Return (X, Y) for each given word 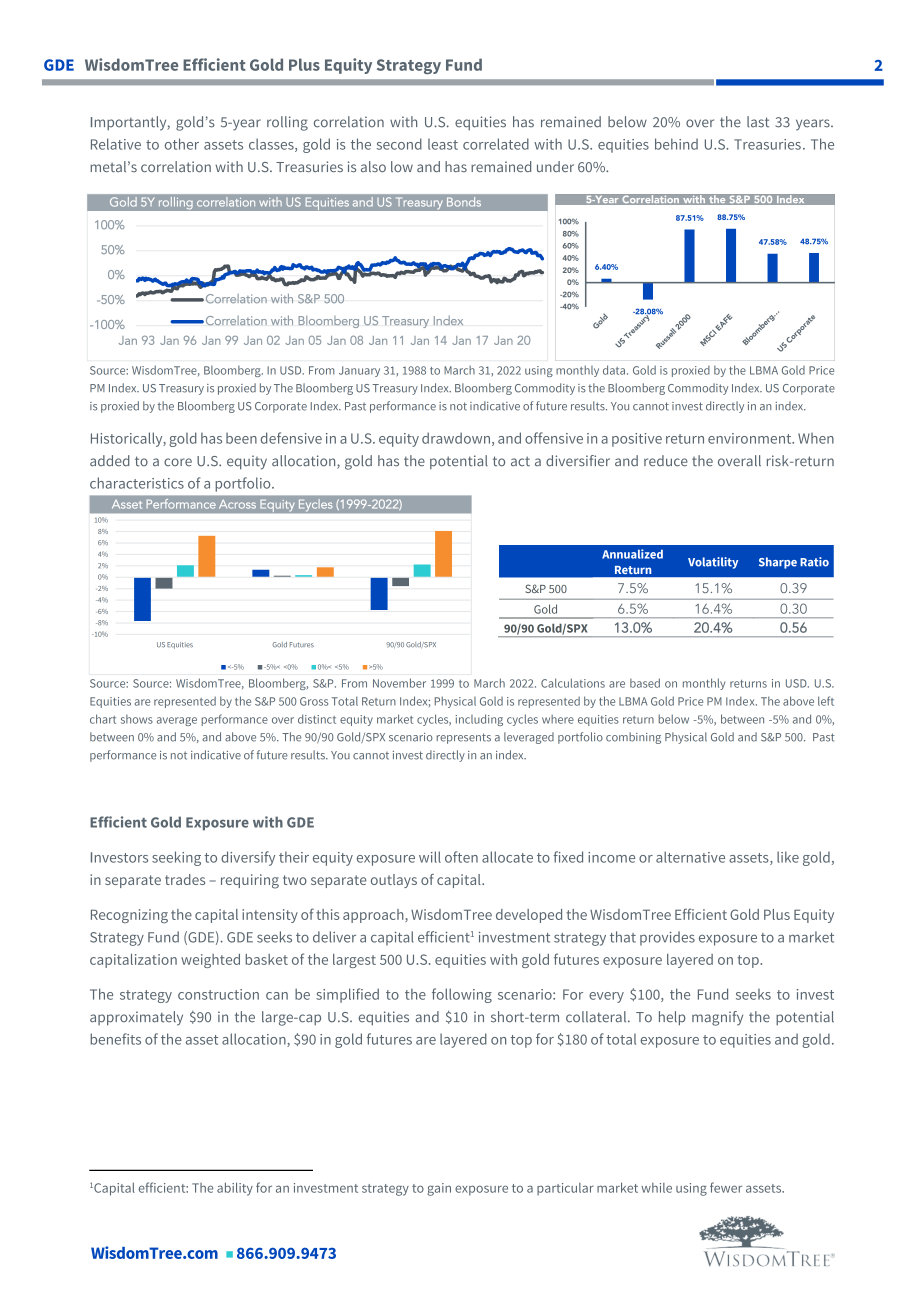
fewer (726, 1187)
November (399, 683)
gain (439, 1189)
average (177, 721)
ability (235, 1189)
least (443, 144)
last (758, 122)
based (645, 683)
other (182, 144)
